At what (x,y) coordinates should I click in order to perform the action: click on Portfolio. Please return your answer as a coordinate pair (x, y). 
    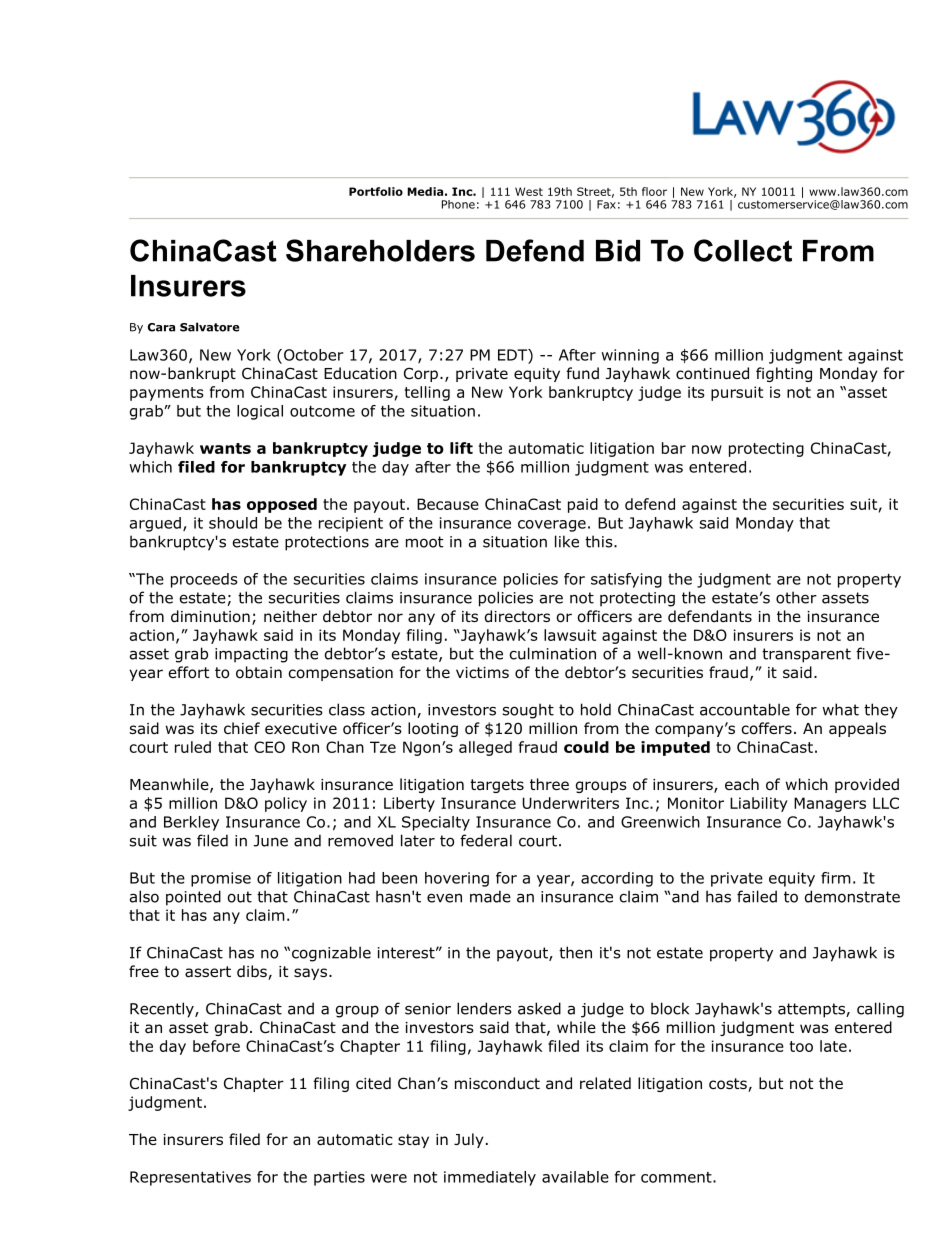
    Looking at the image, I should click on (376, 191).
